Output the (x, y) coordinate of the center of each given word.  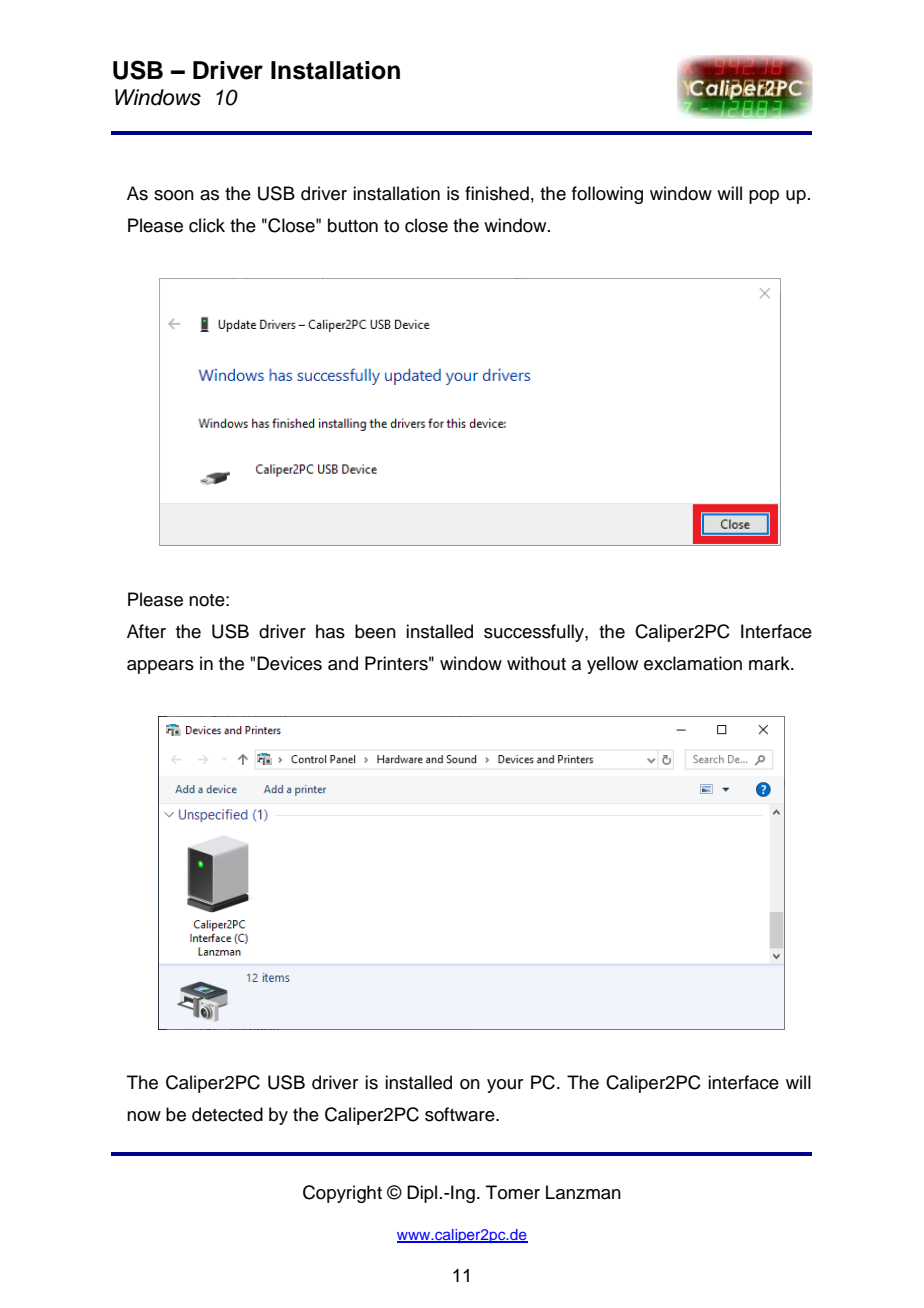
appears (160, 667)
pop (764, 197)
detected (227, 1114)
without (536, 663)
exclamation (693, 663)
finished (497, 193)
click (207, 225)
